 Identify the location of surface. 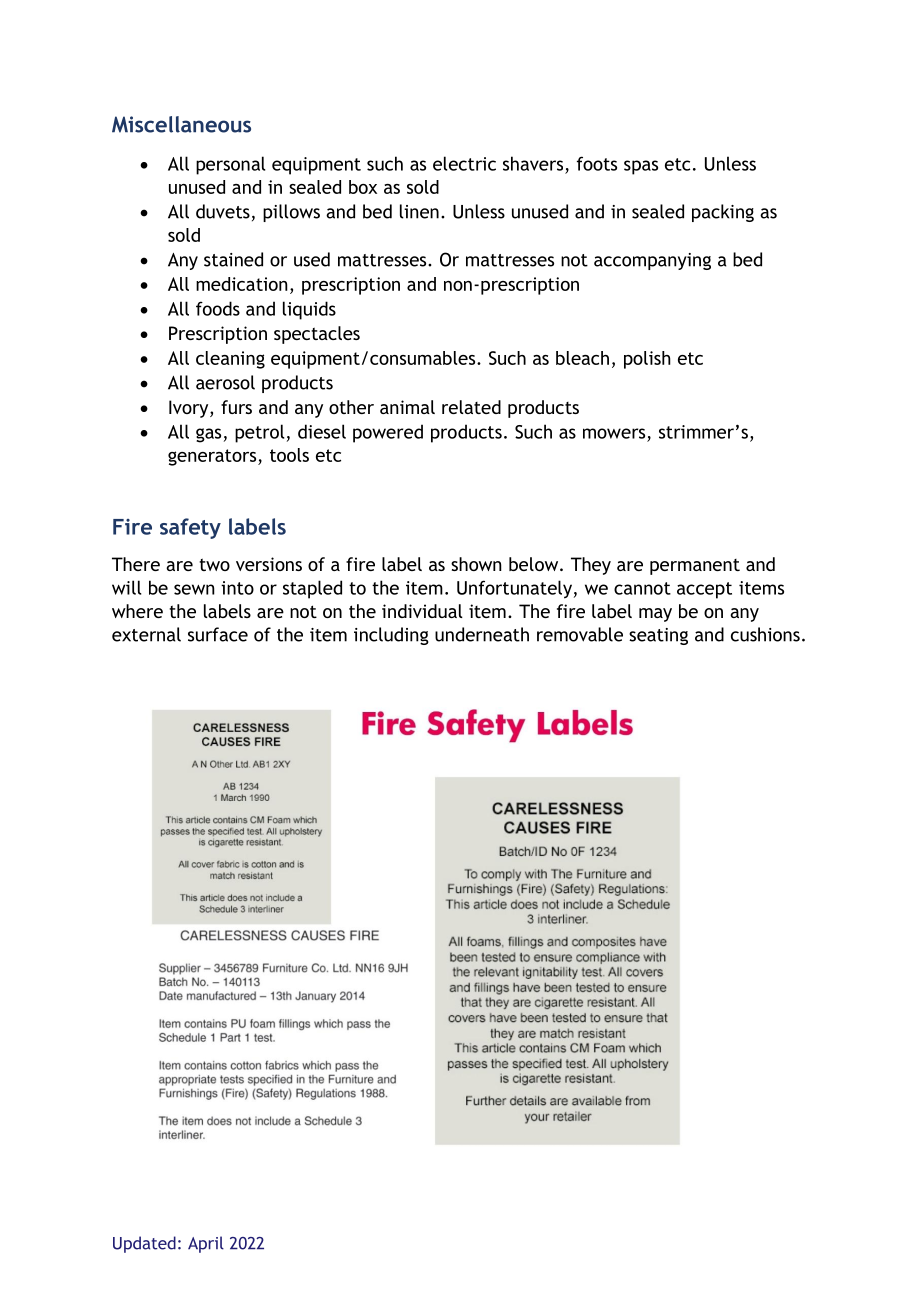
(218, 634).
